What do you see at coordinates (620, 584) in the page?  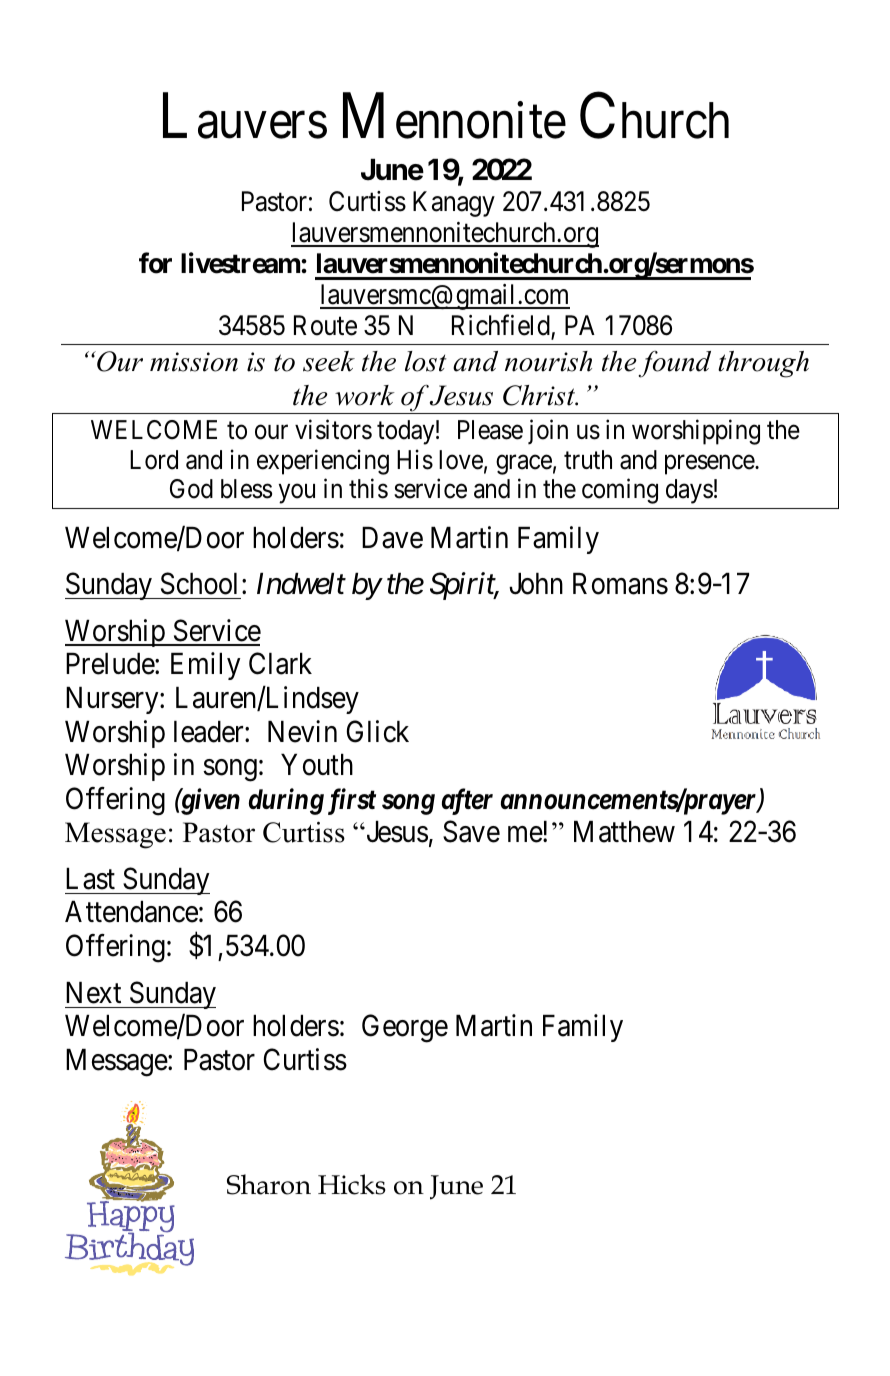 I see `Romans` at bounding box center [620, 584].
